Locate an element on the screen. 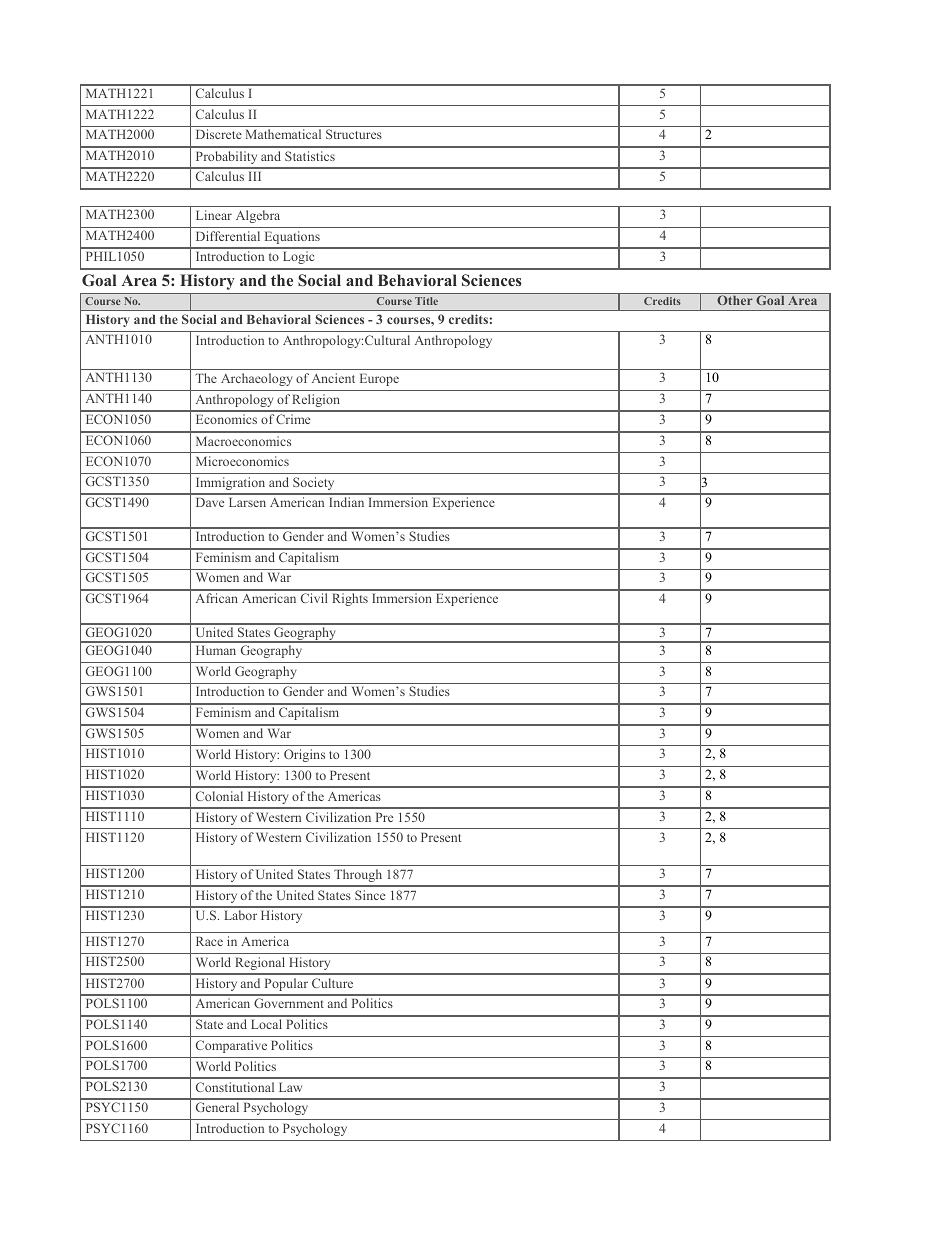 The width and height of the screenshot is (952, 1233). Europe is located at coordinates (379, 379).
